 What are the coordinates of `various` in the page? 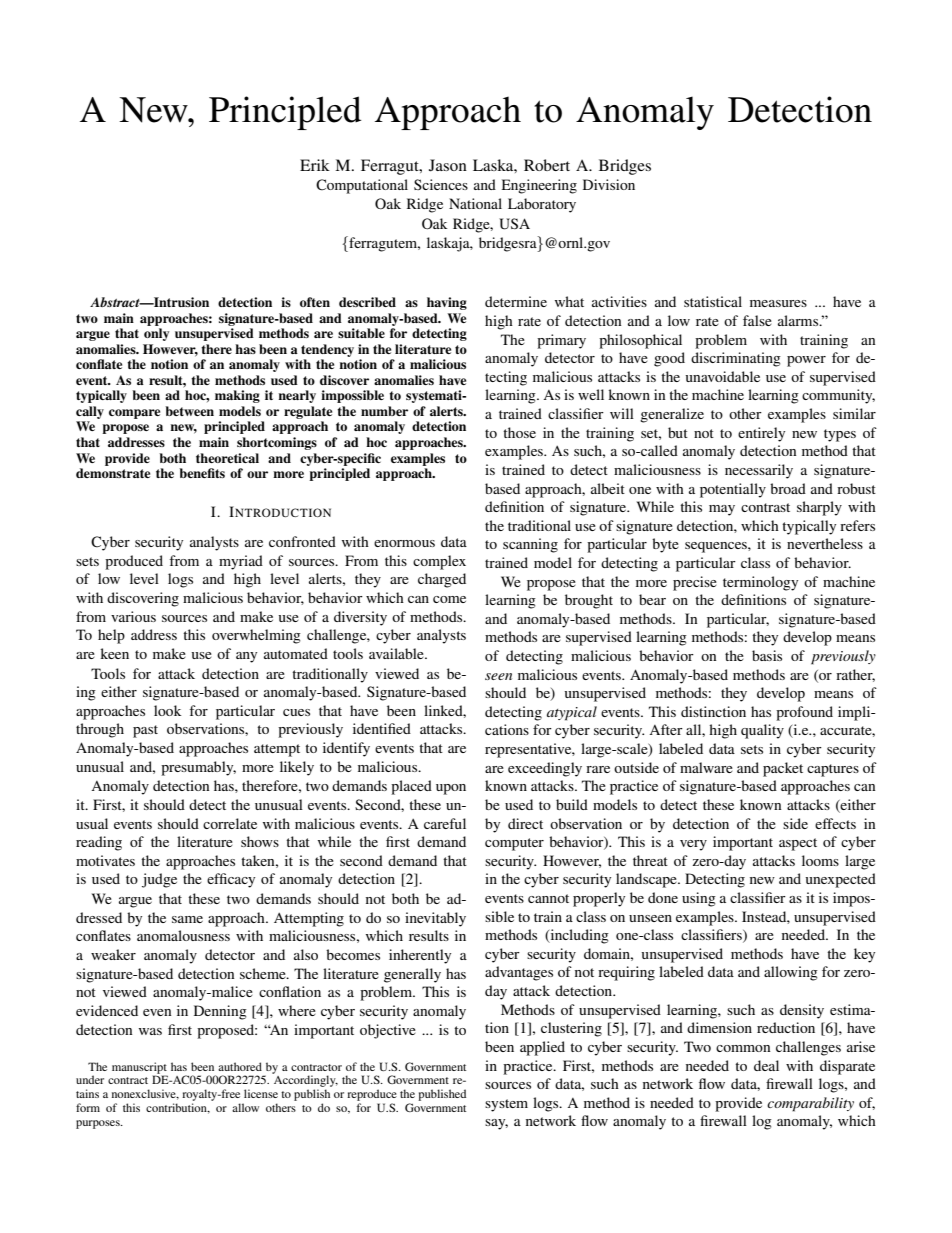 It's located at (133, 616).
